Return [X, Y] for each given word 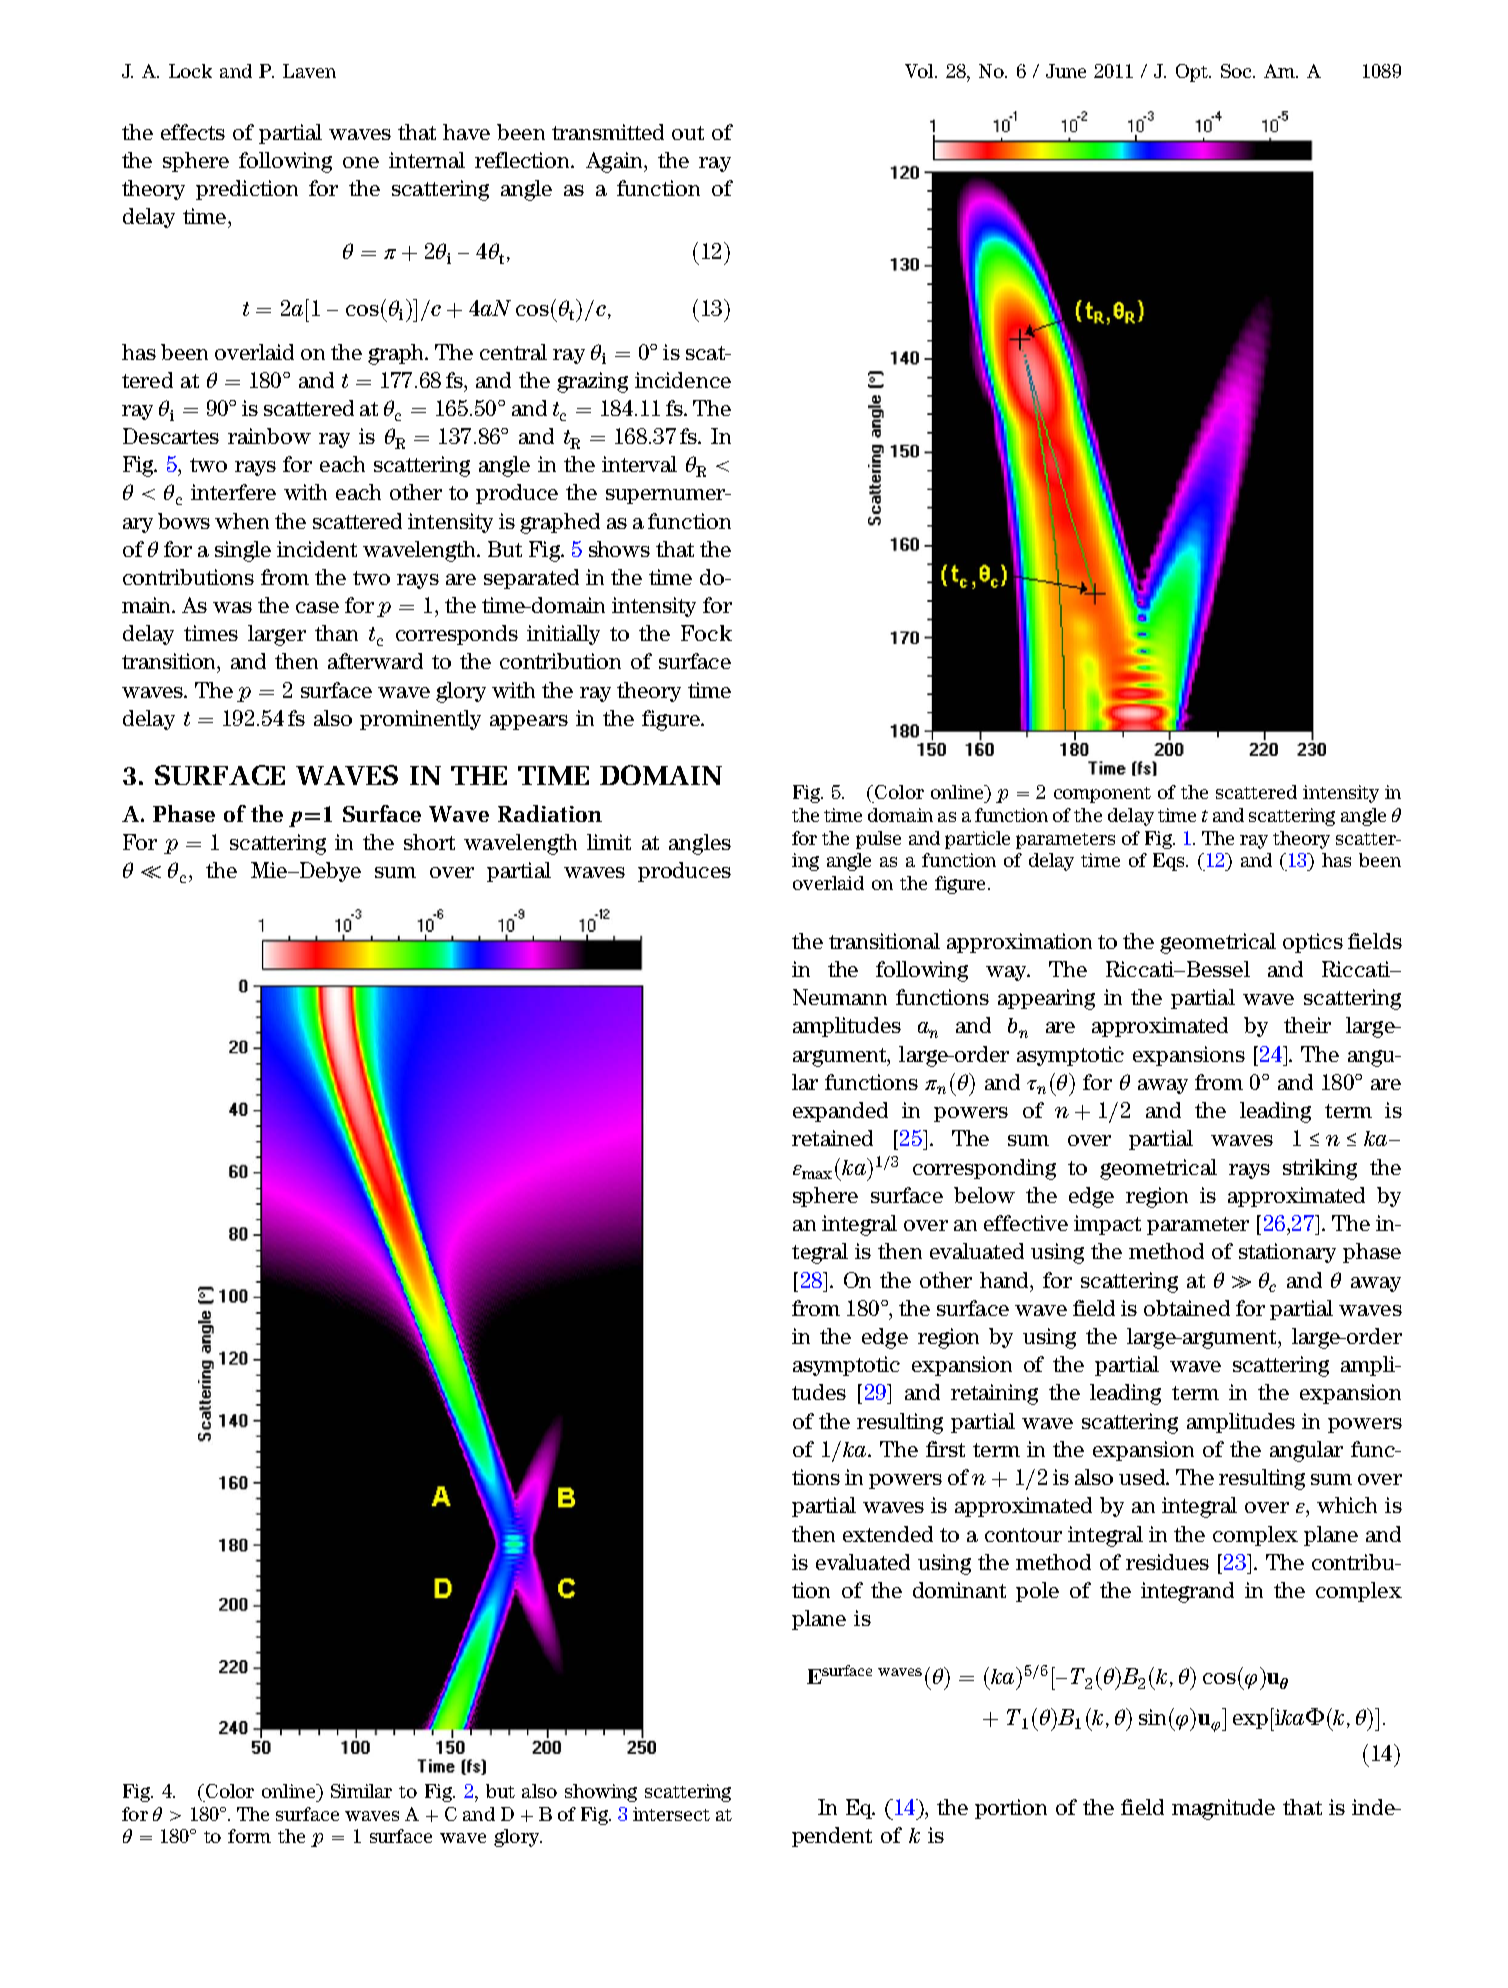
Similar [361, 1791]
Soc [1237, 71]
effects [193, 132]
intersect [671, 1814]
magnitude [1223, 1809]
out [688, 133]
